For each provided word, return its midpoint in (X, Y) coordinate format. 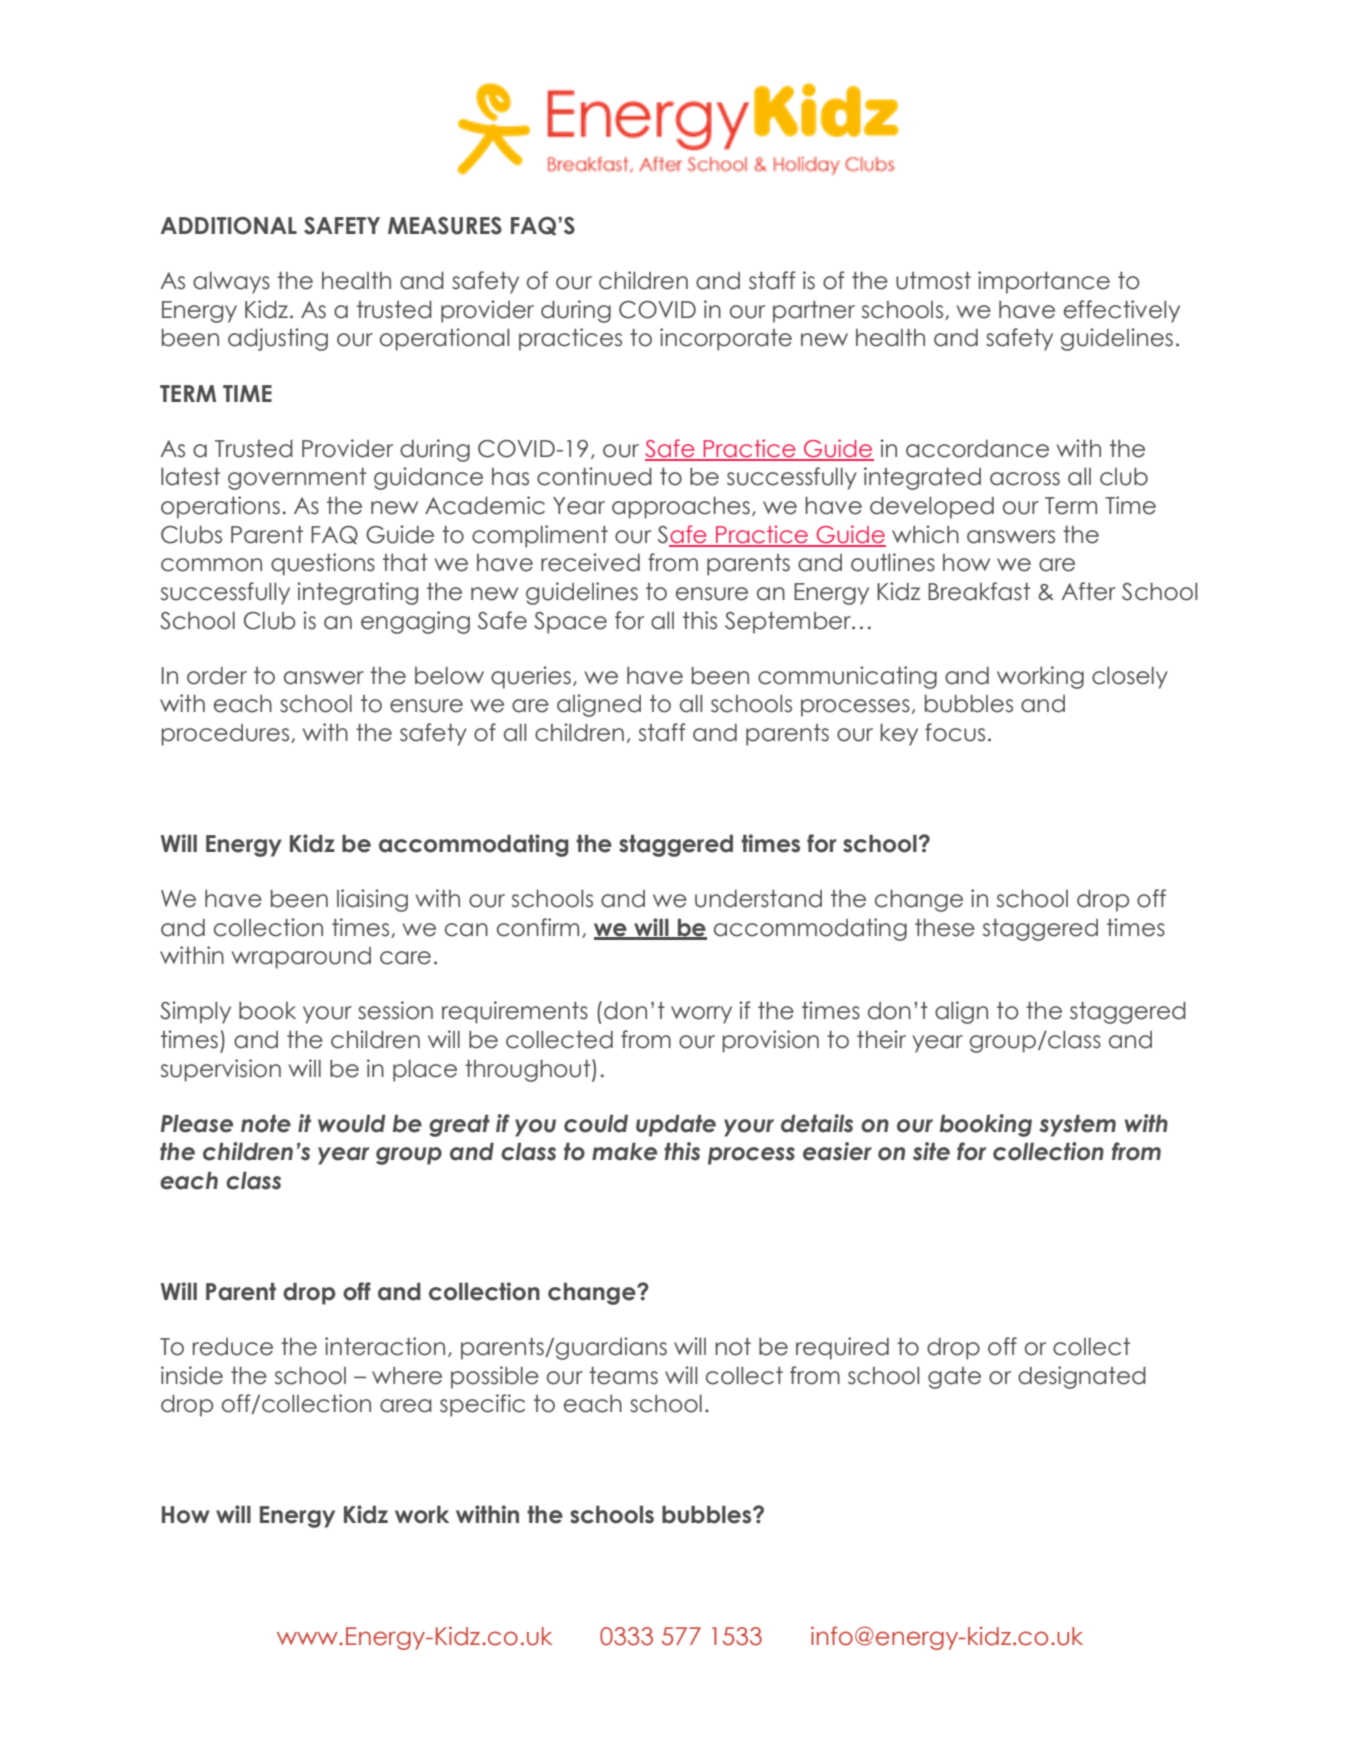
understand (758, 899)
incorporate (726, 339)
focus (955, 732)
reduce (233, 1347)
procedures (226, 735)
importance (1044, 282)
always (231, 283)
